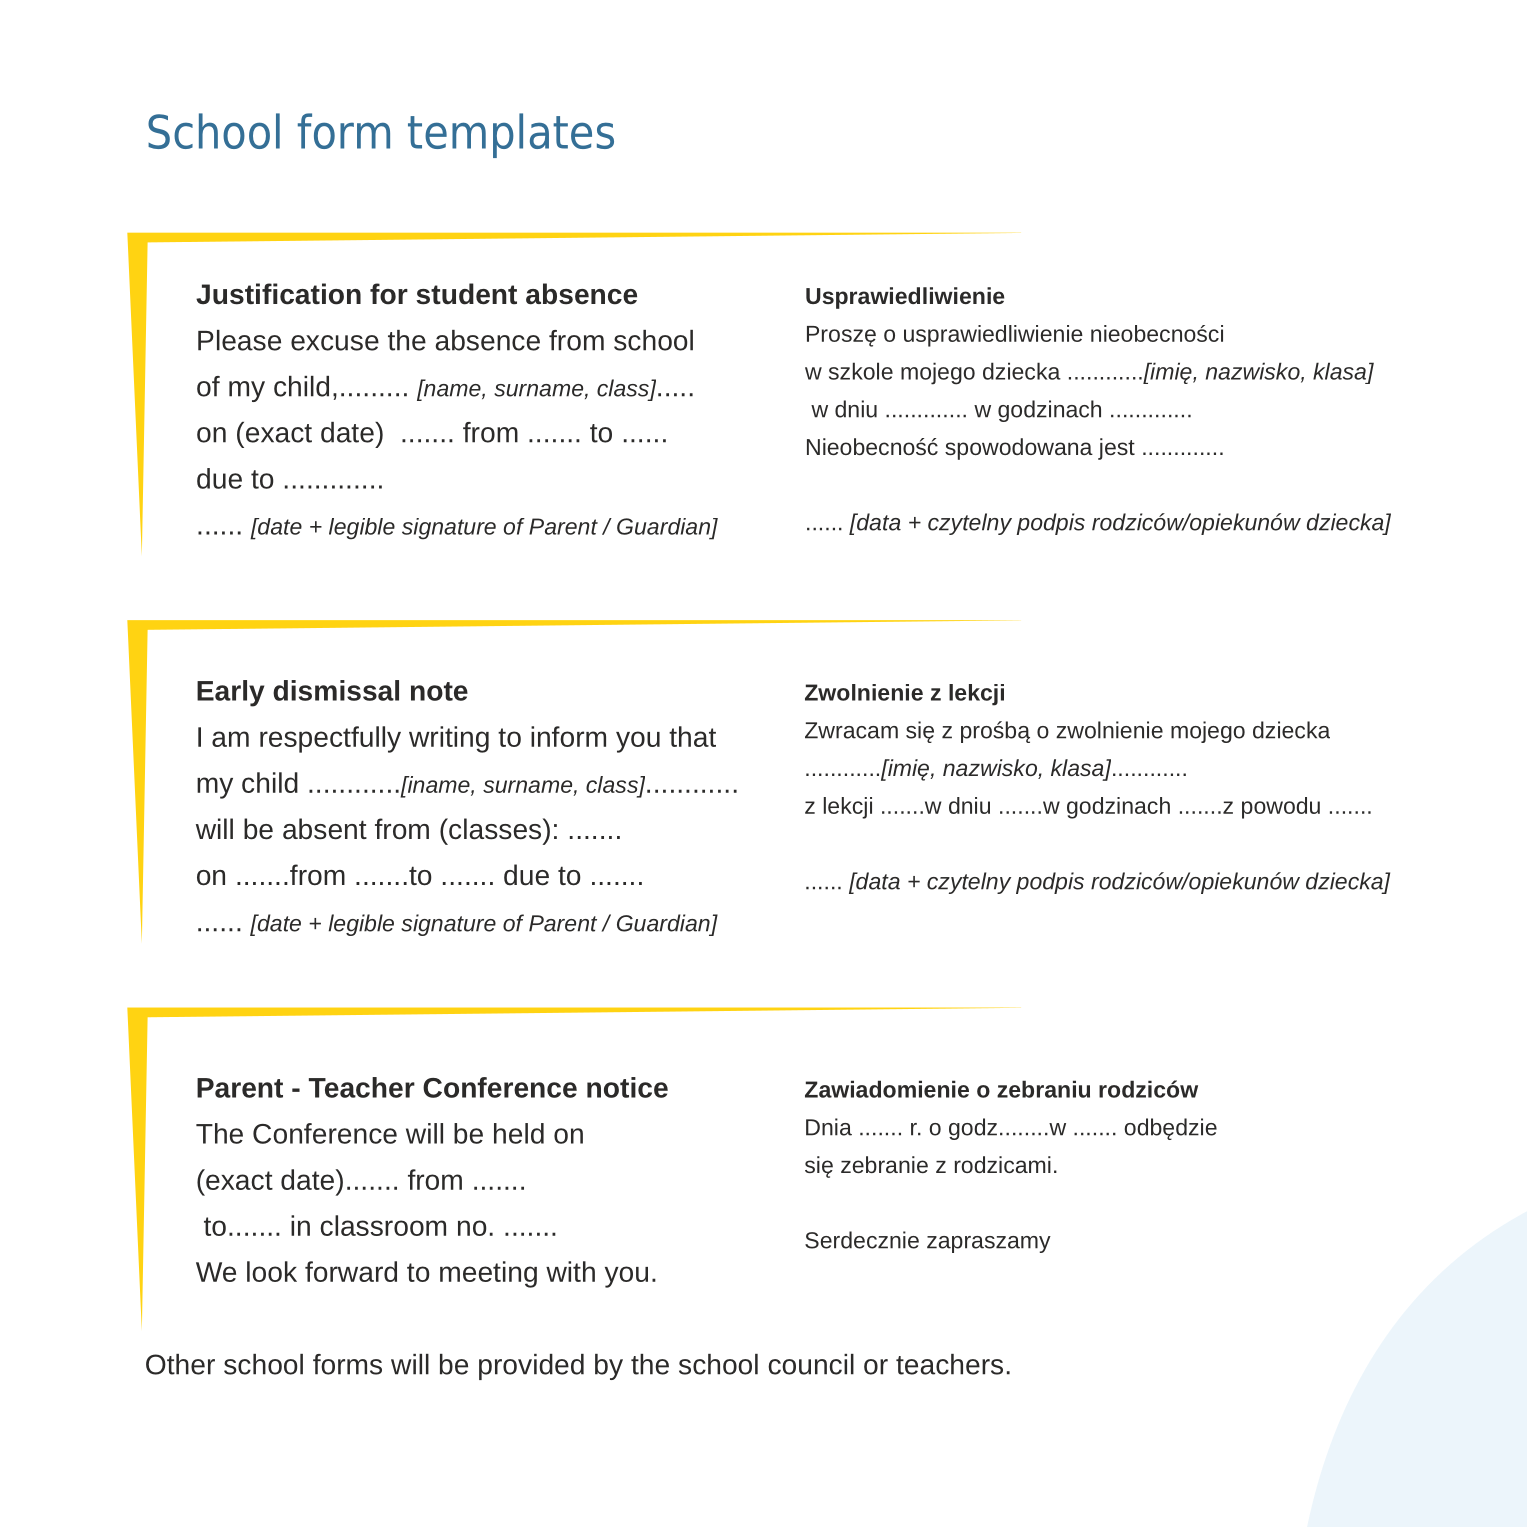 This page has height=1527, width=1527. Describe the element at coordinates (439, 691) in the page. I see `note` at that location.
